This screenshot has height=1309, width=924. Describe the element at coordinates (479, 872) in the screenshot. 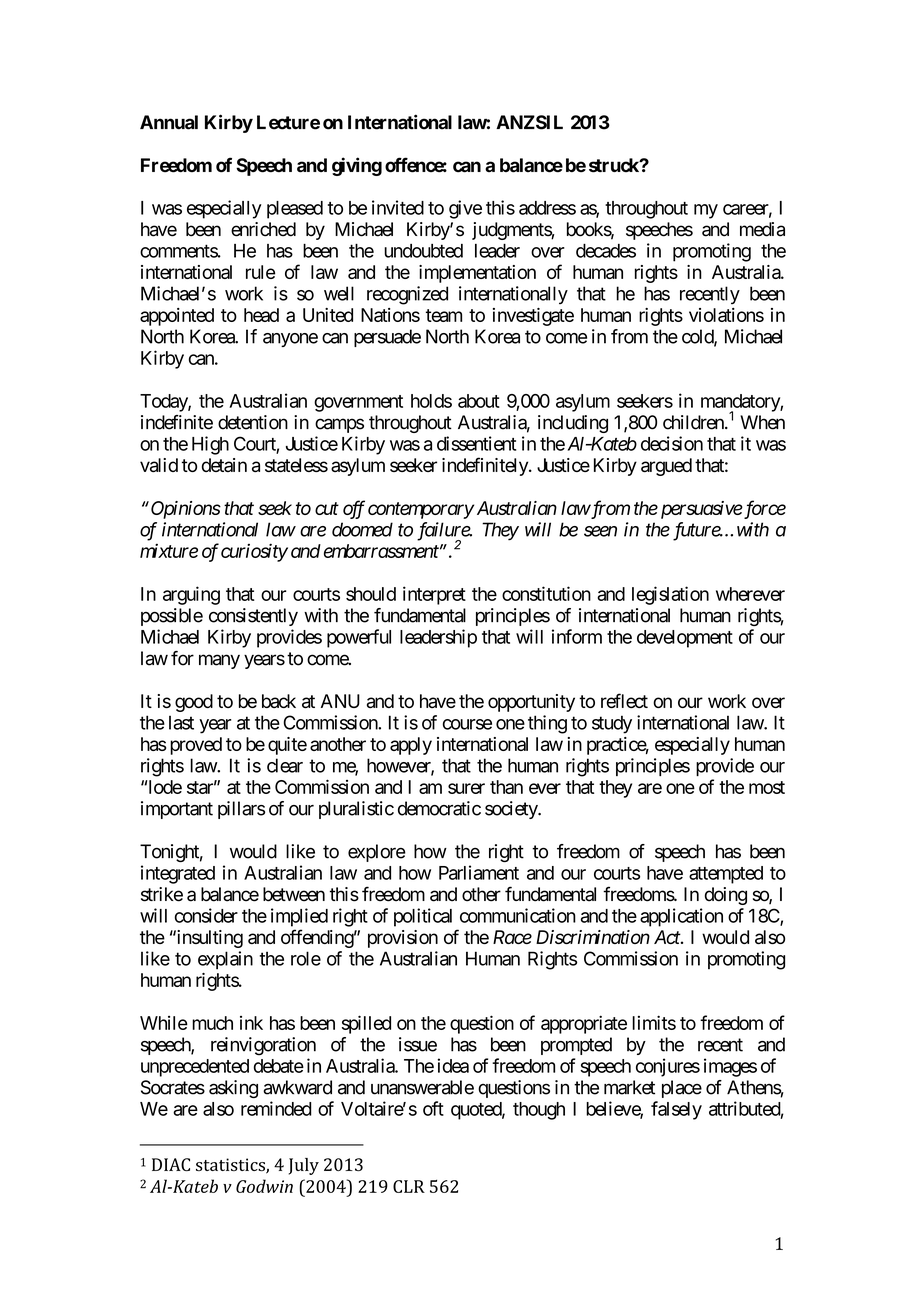

I see `Parliament` at that location.
